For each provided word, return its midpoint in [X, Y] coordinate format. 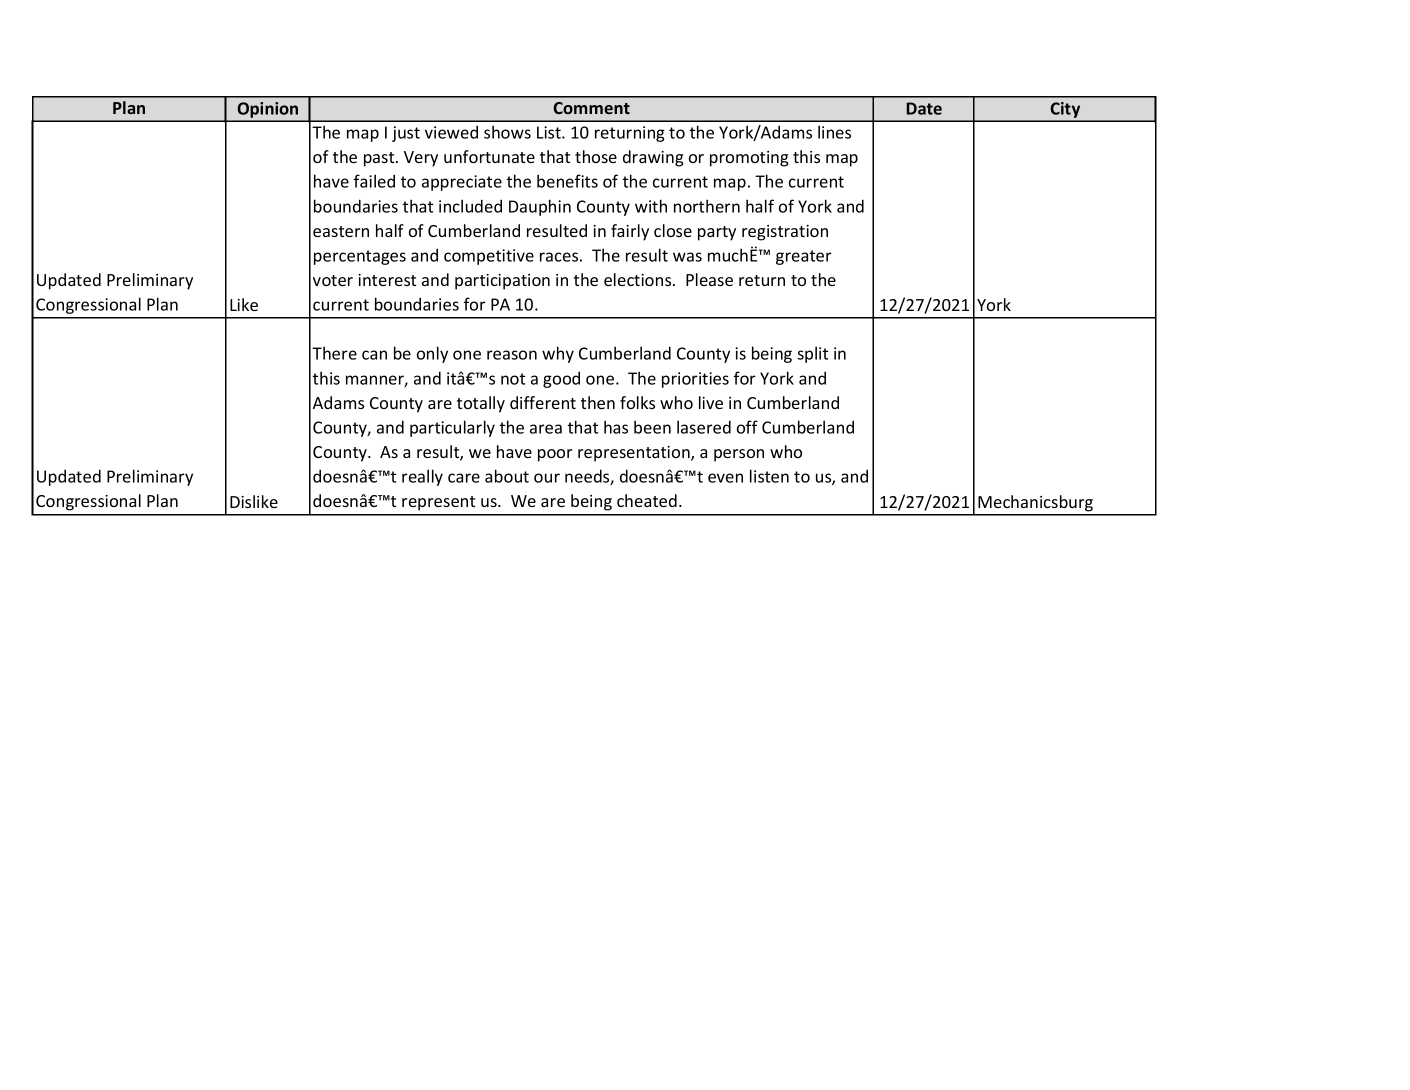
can [374, 355]
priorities [695, 380]
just [406, 134]
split [812, 354]
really [422, 477]
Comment [591, 108]
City [1066, 111]
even [725, 478]
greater [804, 257]
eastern [341, 231]
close [673, 230]
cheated [647, 500]
